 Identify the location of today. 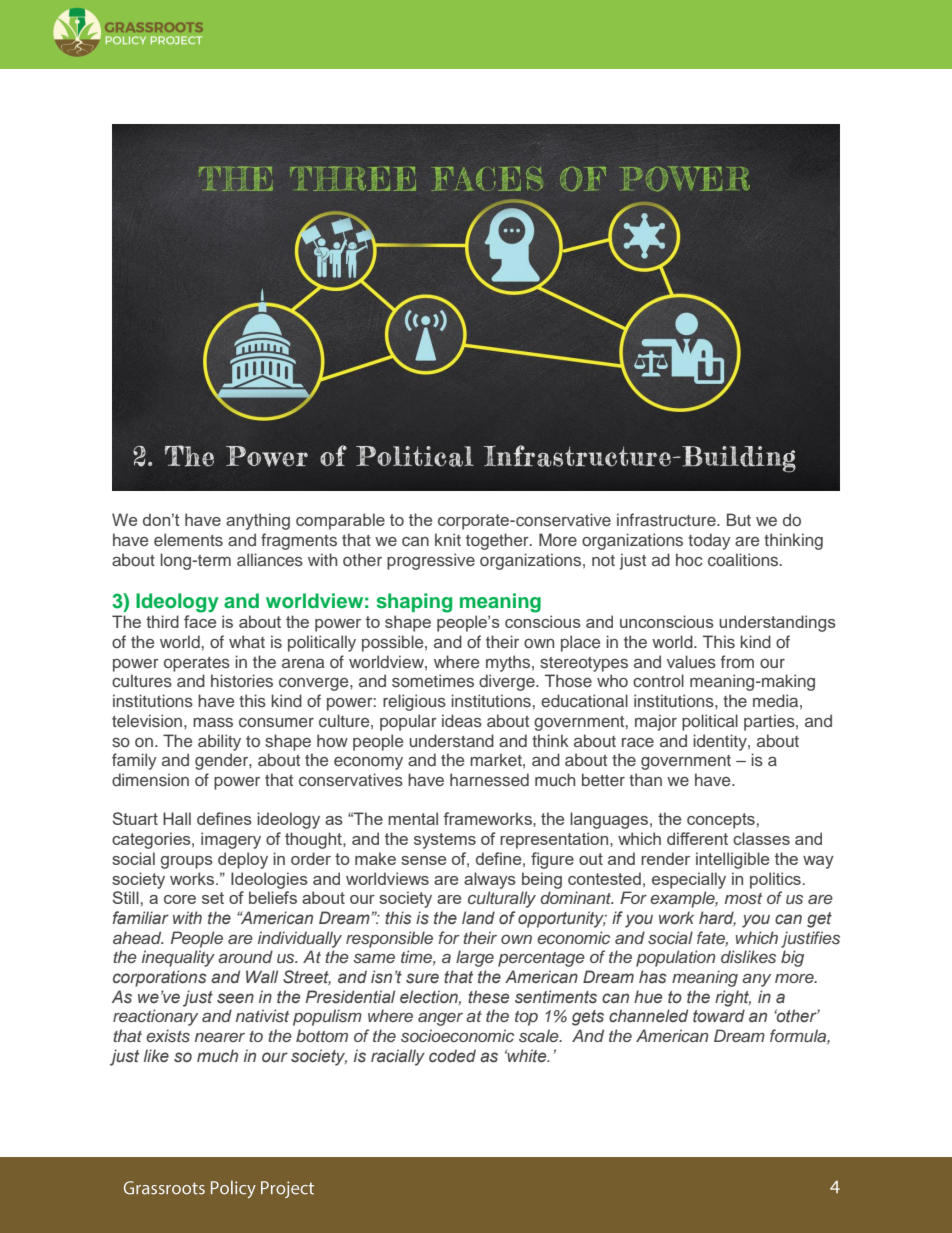
(709, 541).
